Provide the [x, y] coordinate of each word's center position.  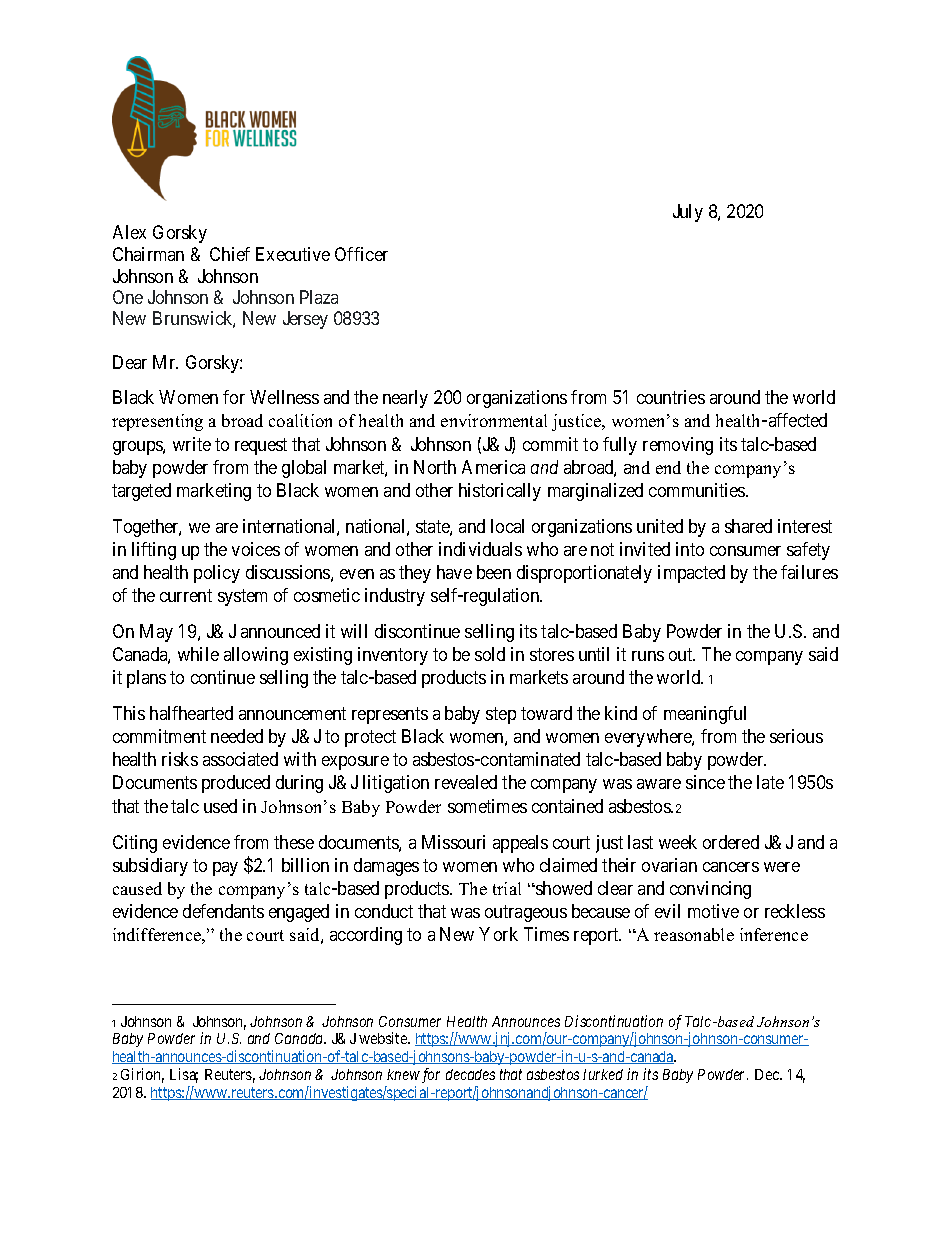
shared [748, 526]
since [705, 782]
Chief [230, 254]
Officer [361, 254]
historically [500, 492]
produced [236, 784]
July [688, 213]
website [384, 1038]
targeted [141, 492]
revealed [466, 782]
